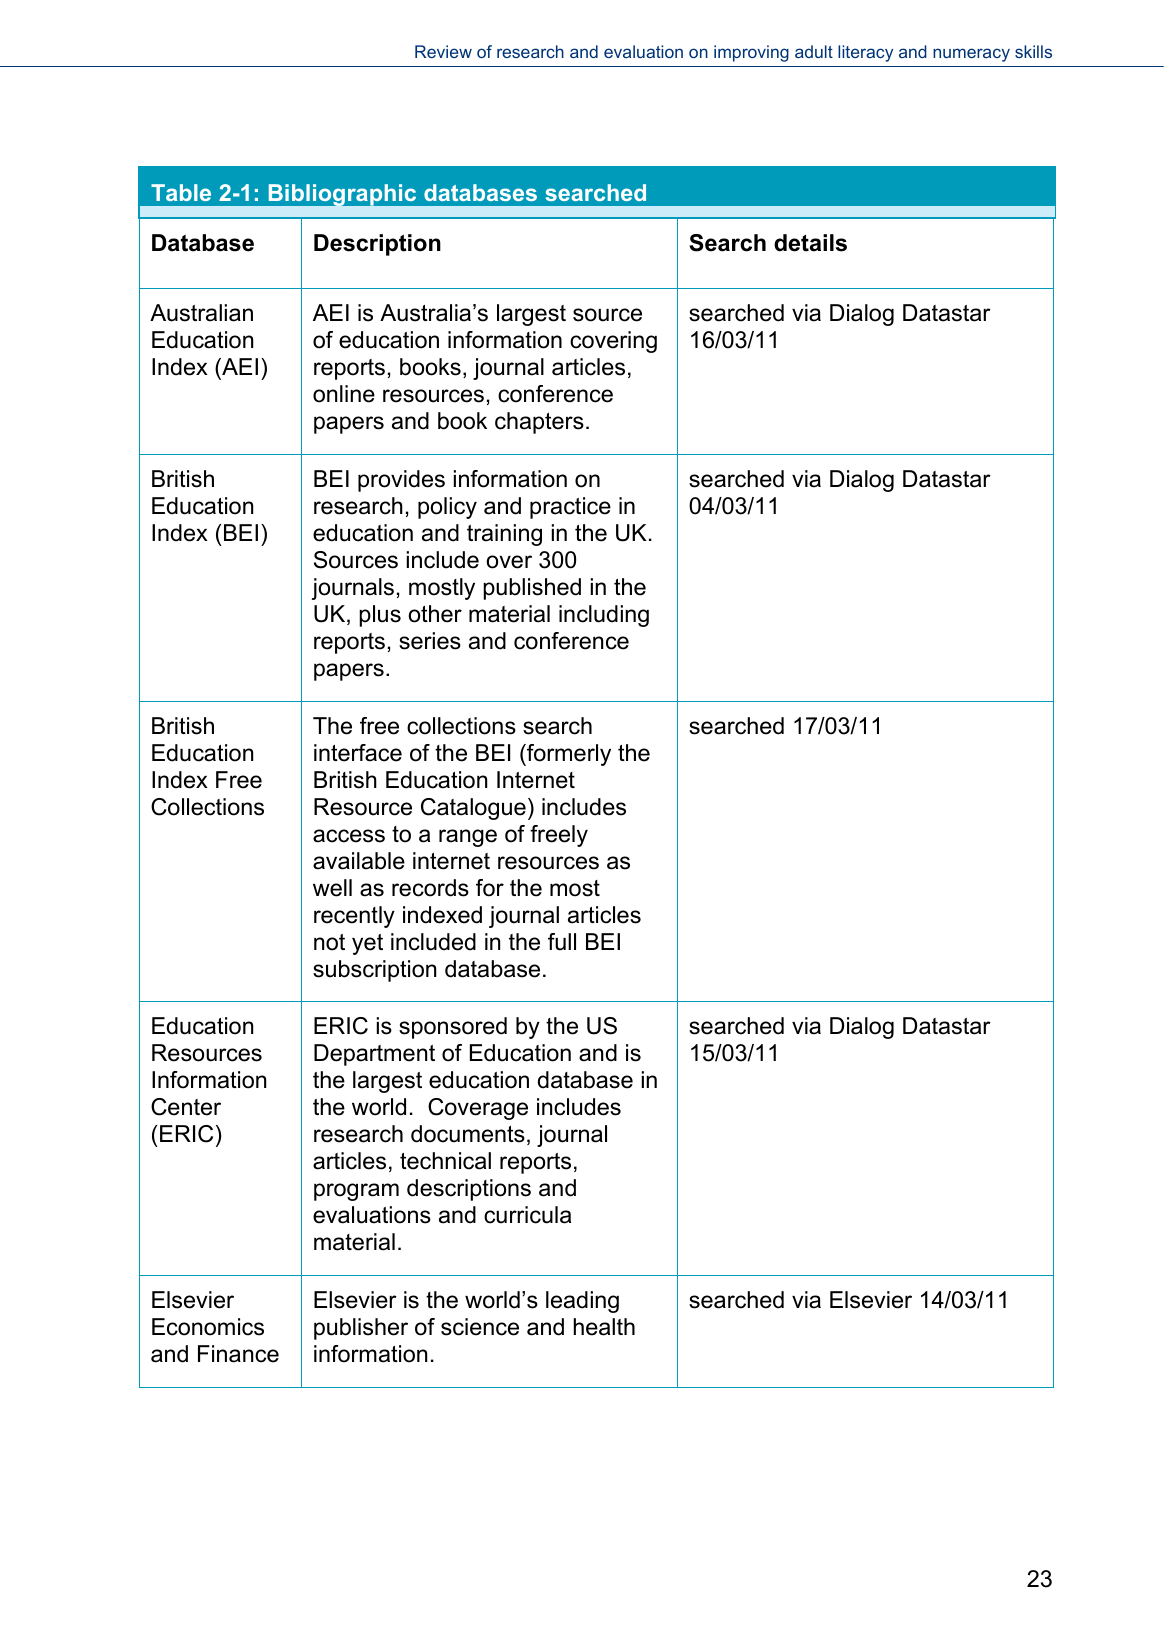  I want to click on including, so click(604, 616).
